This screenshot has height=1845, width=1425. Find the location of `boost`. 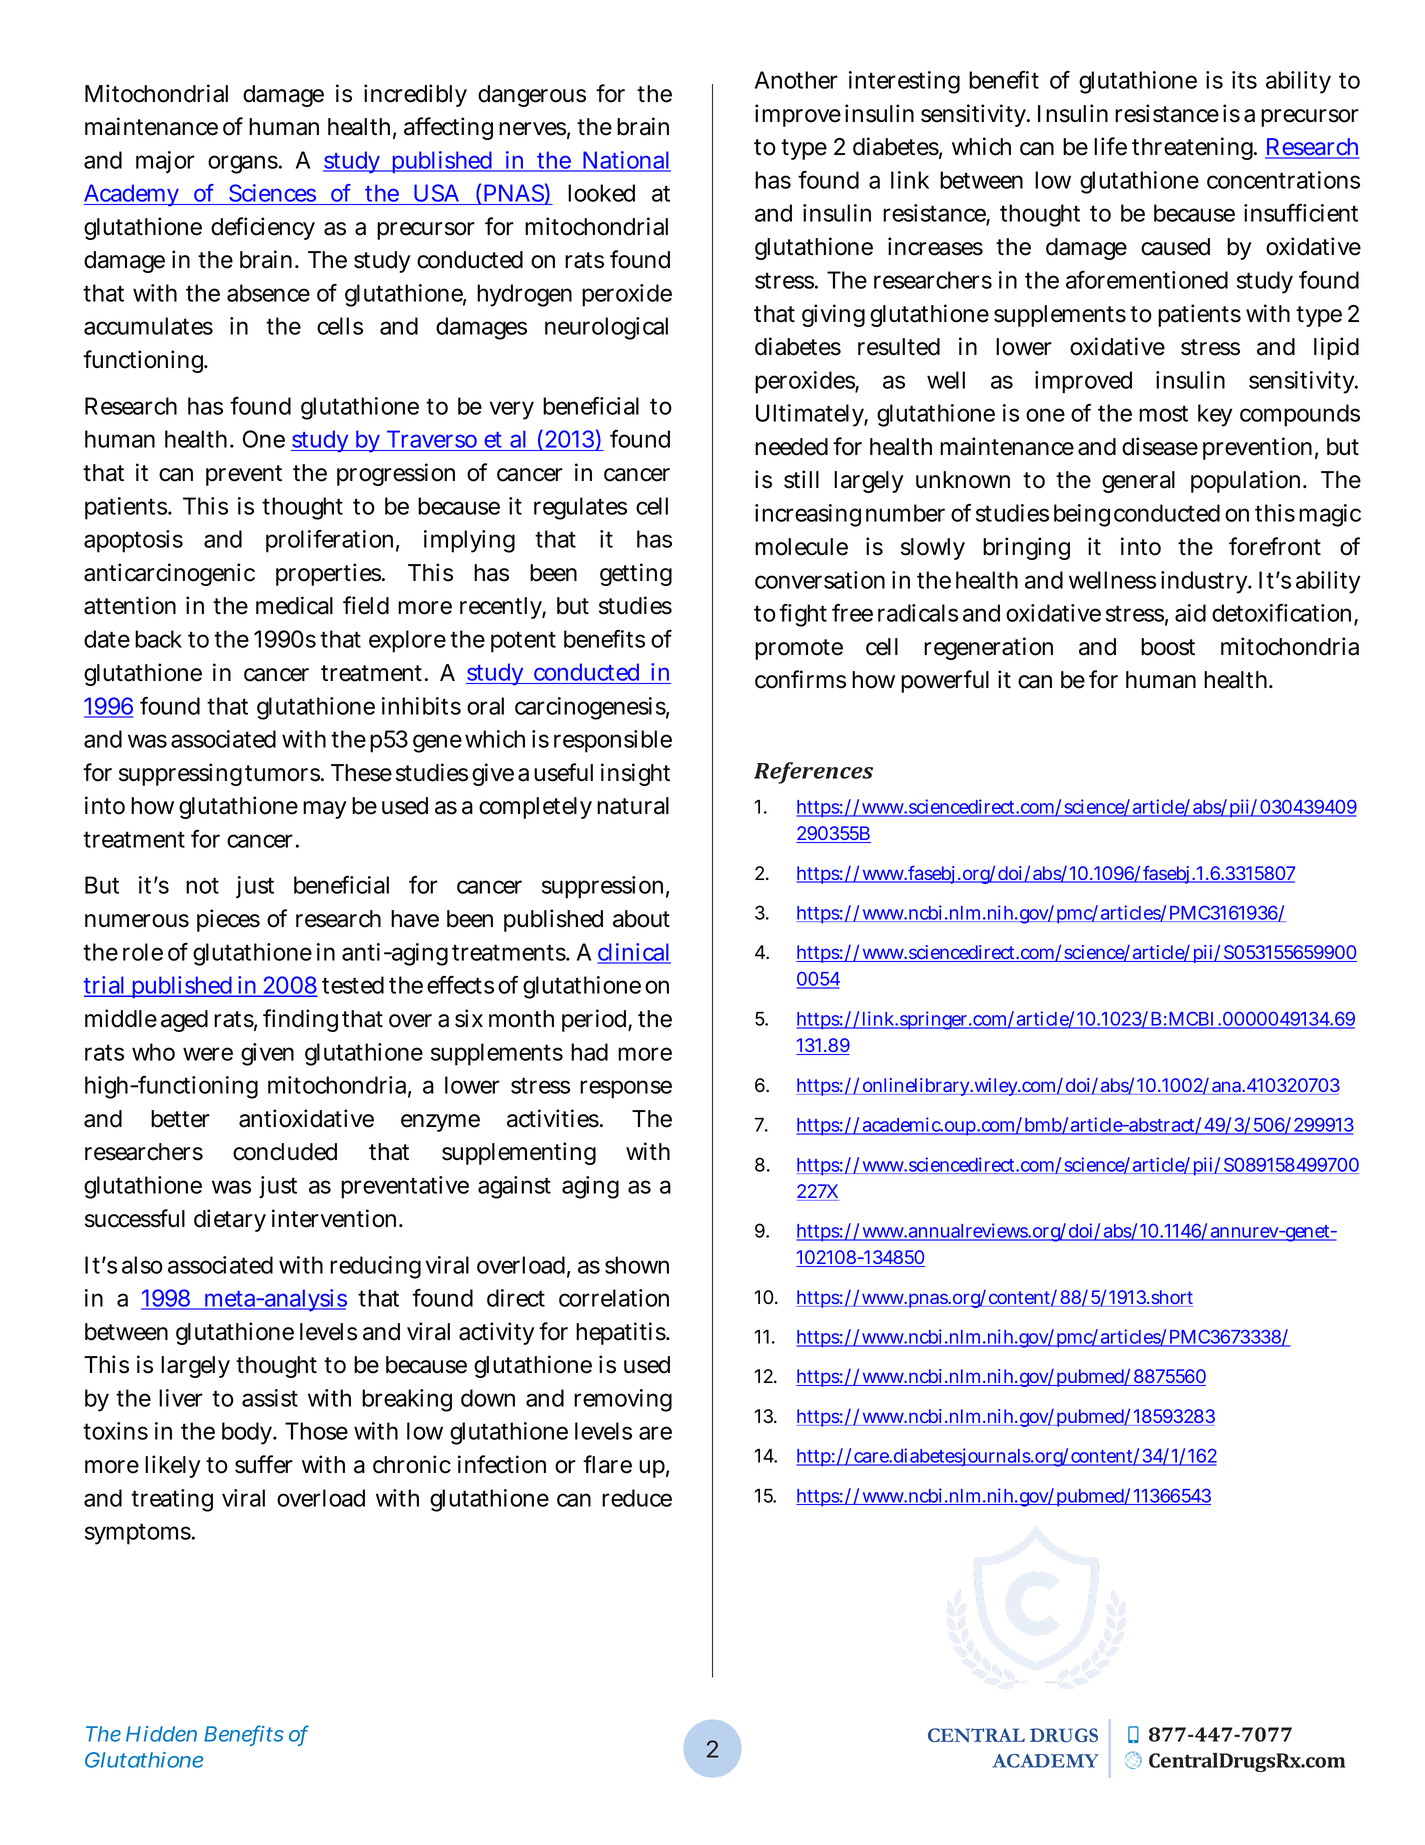

boost is located at coordinates (1168, 647).
